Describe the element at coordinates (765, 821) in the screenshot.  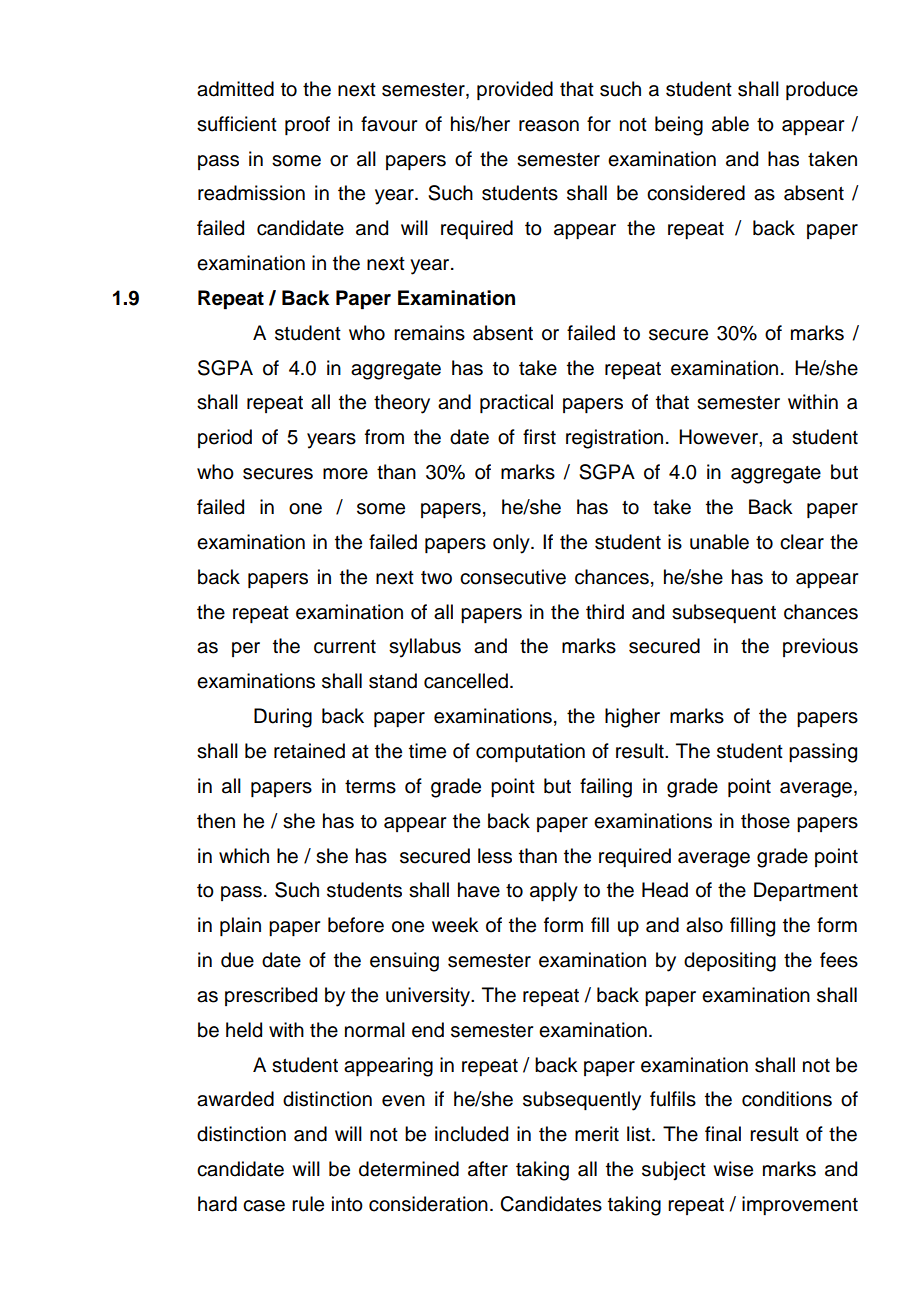
I see `those` at that location.
